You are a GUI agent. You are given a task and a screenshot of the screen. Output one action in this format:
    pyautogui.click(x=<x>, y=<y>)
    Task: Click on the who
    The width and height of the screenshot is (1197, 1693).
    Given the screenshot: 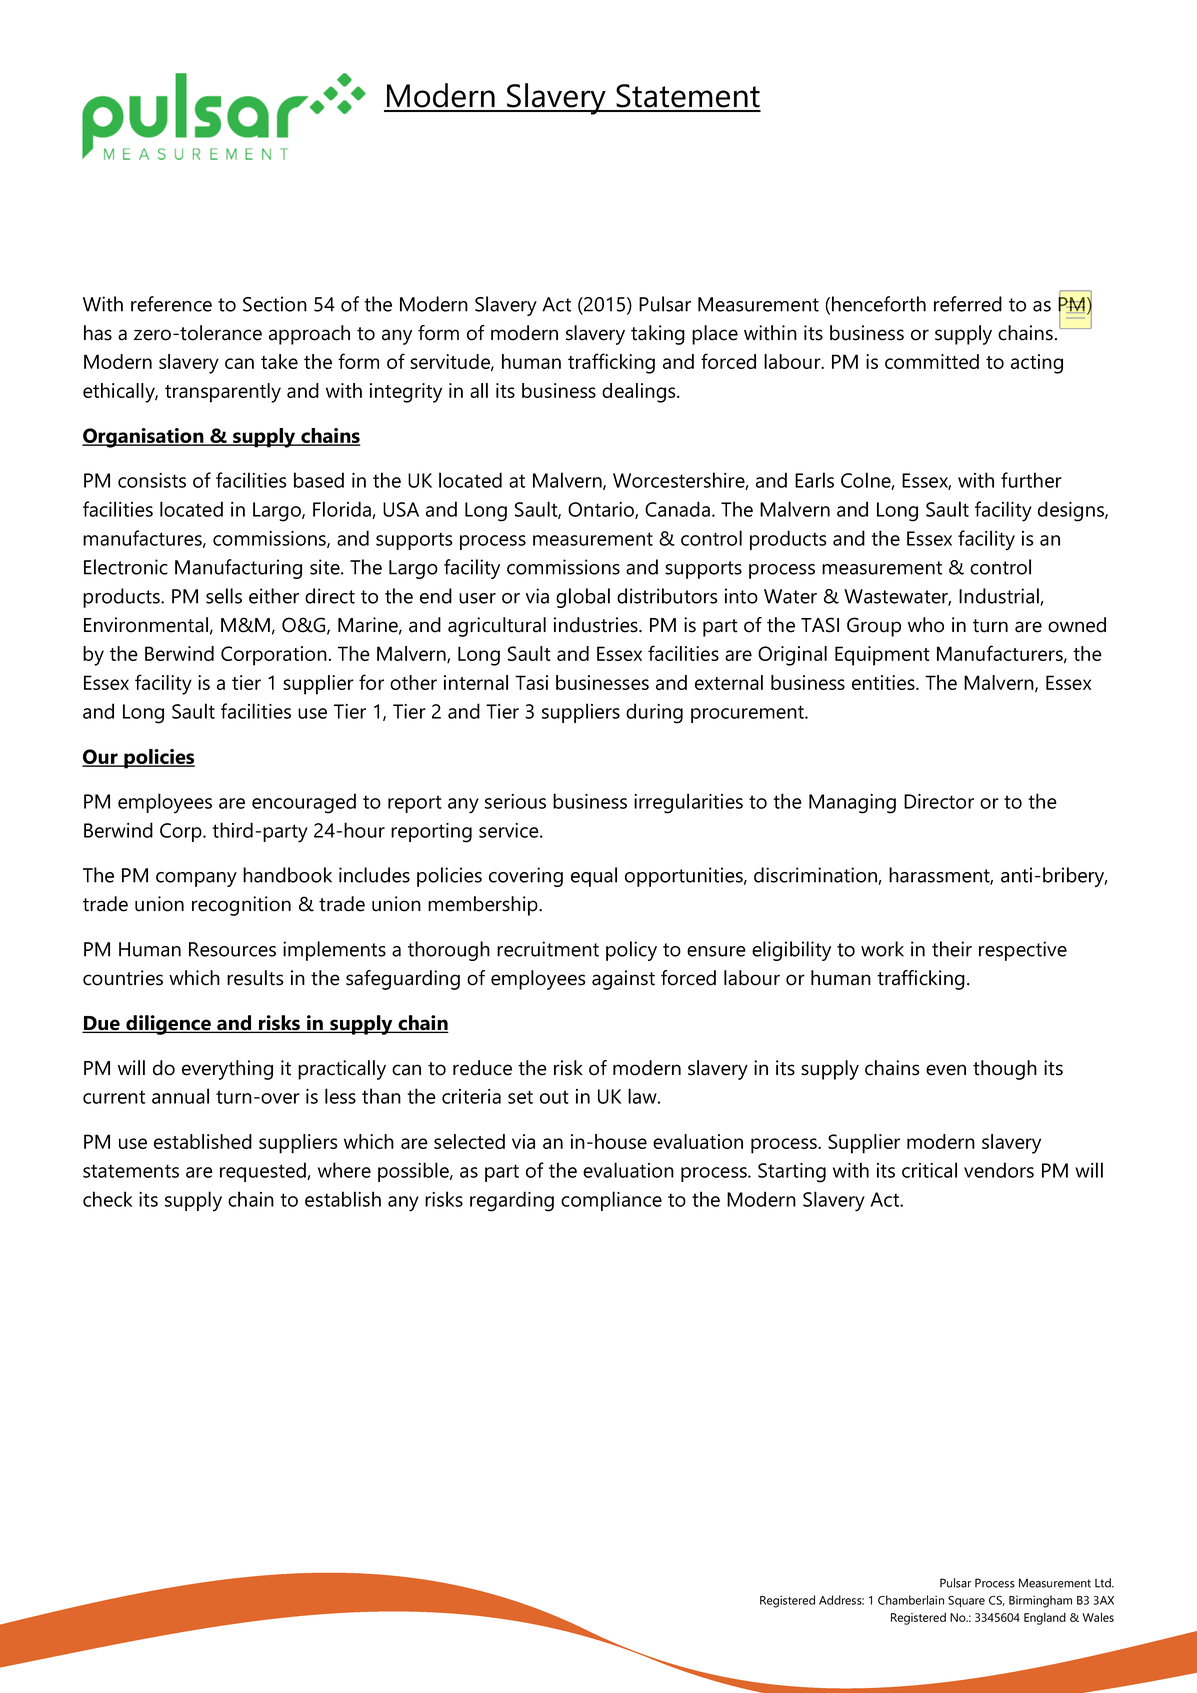 What is the action you would take?
    pyautogui.click(x=926, y=625)
